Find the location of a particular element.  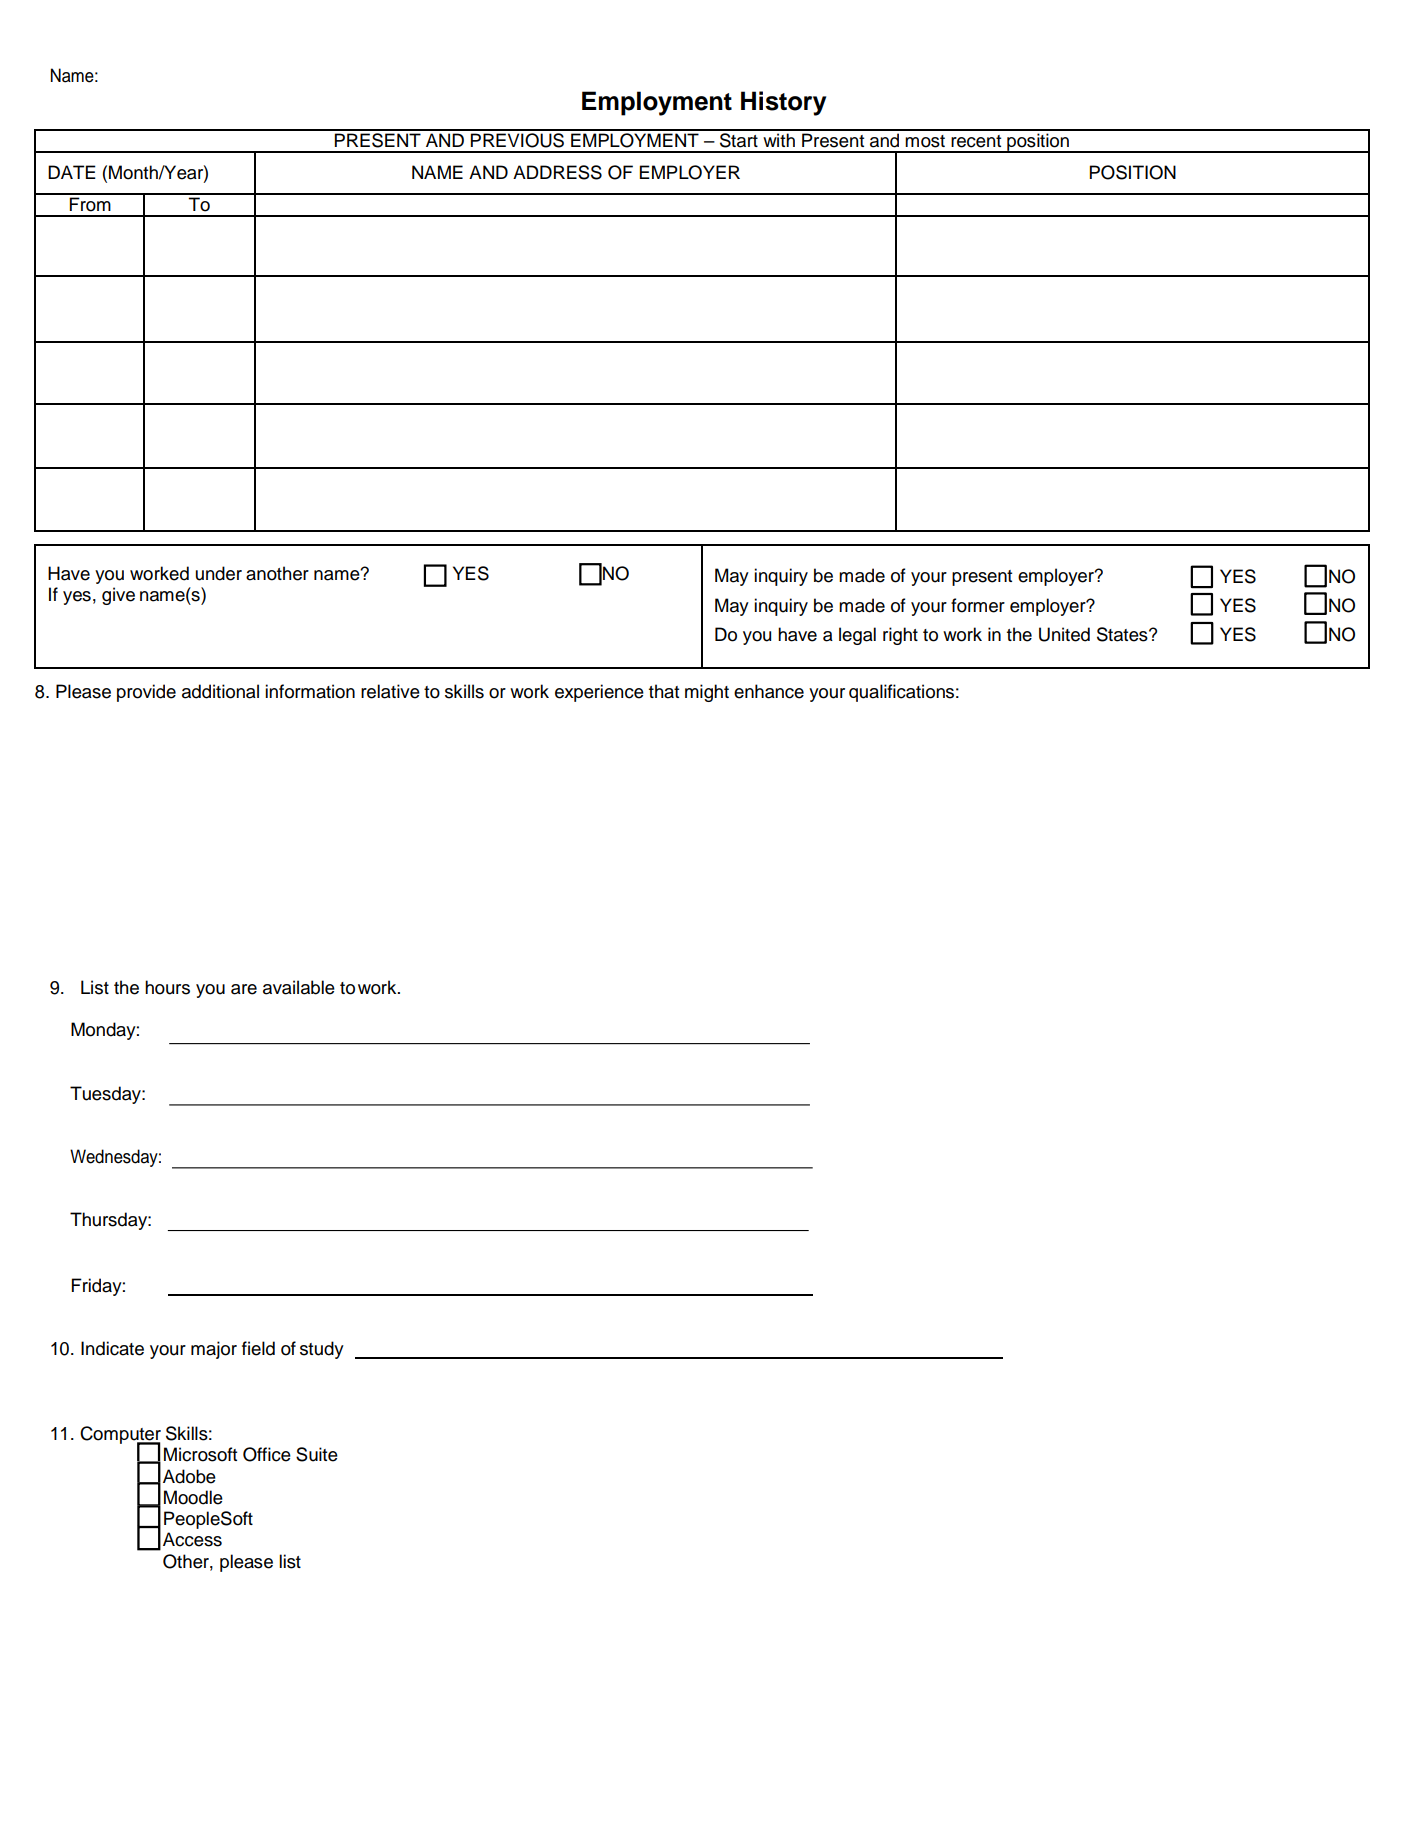

available is located at coordinates (299, 987).
